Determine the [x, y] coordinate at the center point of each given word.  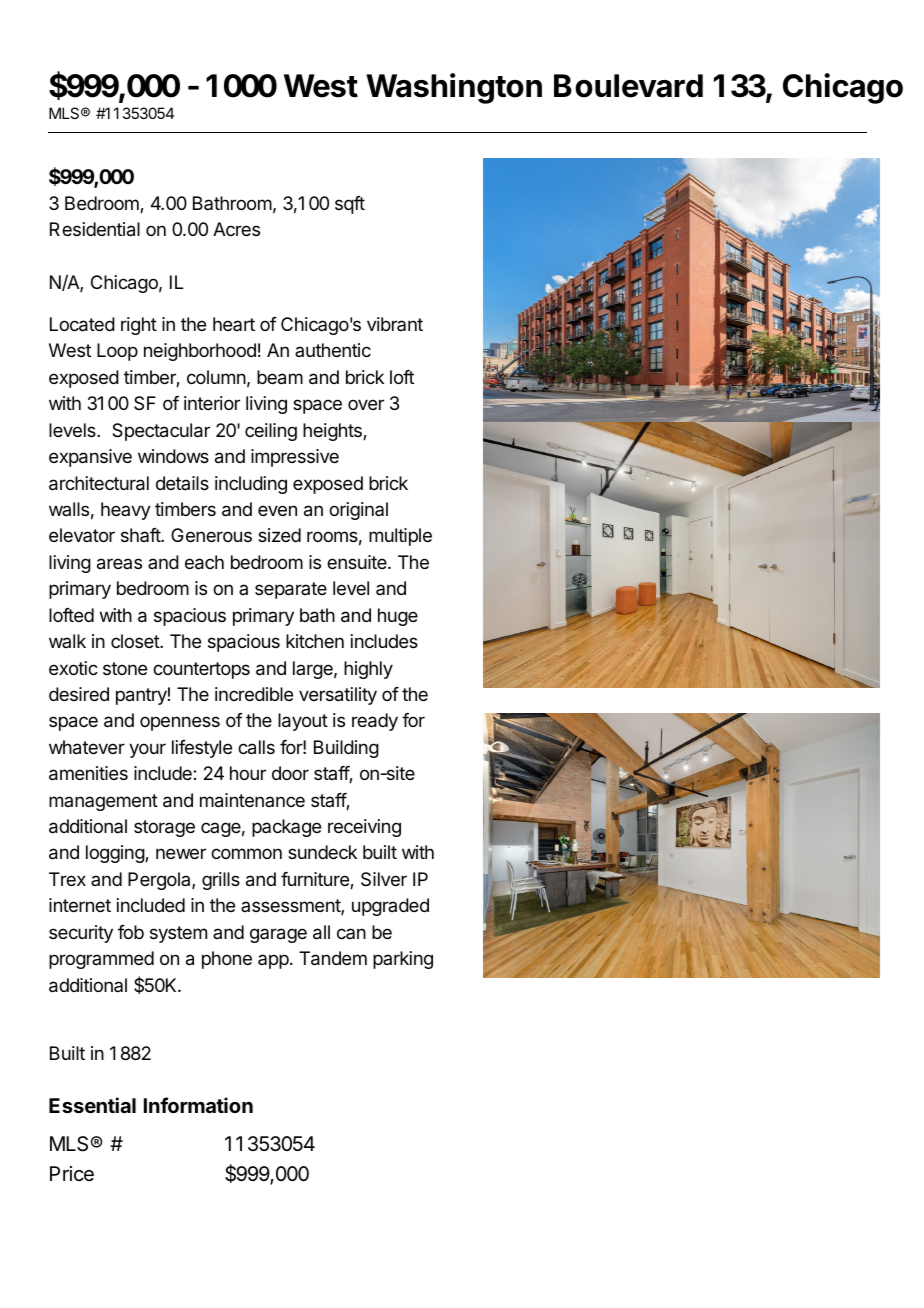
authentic [333, 350]
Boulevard [628, 86]
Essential [92, 1105]
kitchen [315, 641]
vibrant [395, 324]
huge [398, 617]
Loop [117, 352]
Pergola [160, 881]
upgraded [390, 907]
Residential [95, 229]
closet [136, 641]
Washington [454, 88]
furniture [316, 880]
